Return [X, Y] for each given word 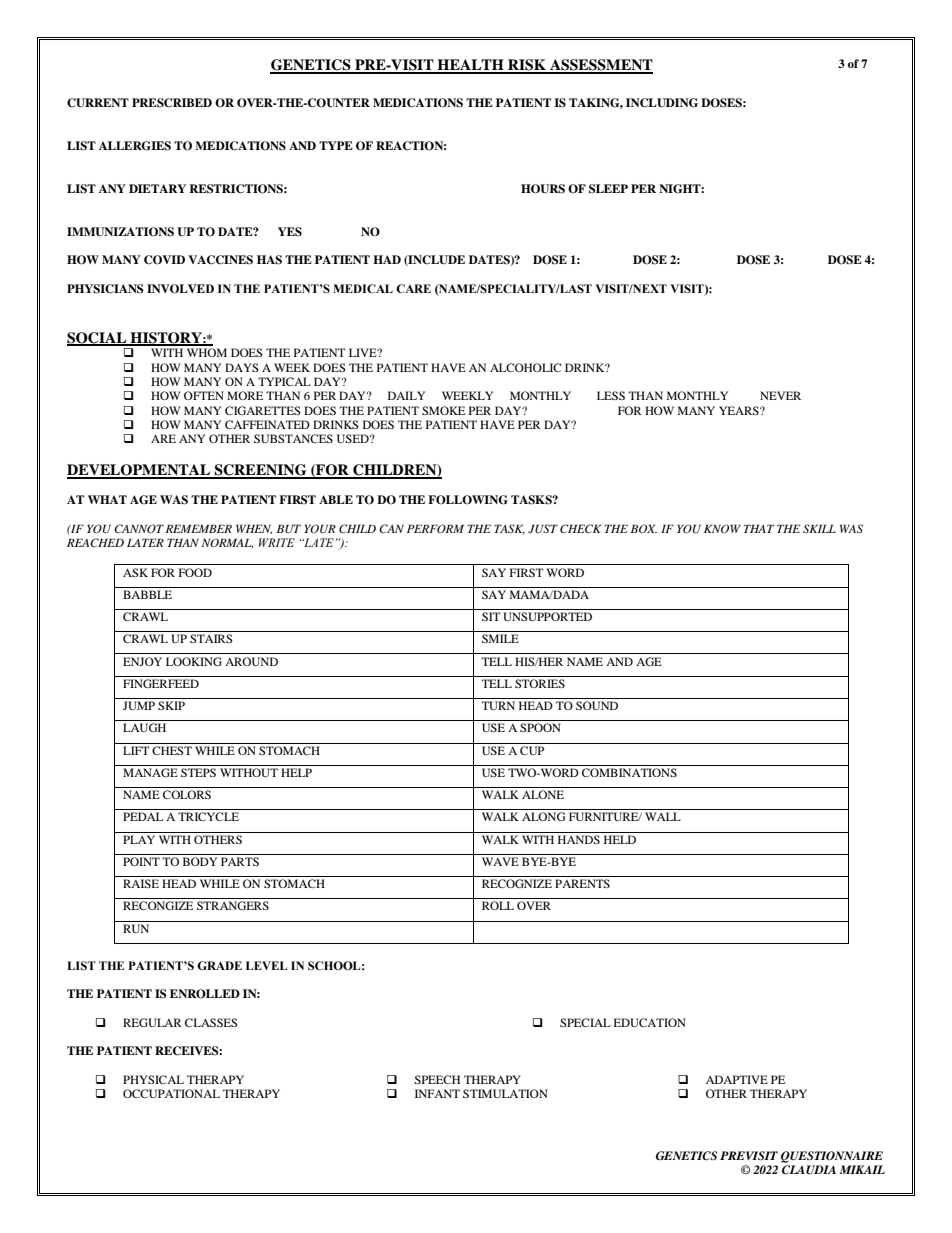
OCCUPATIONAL [171, 1093]
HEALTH [470, 66]
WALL [663, 816]
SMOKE [443, 410]
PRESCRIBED [172, 103]
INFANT [437, 1093]
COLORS [187, 794]
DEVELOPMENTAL [140, 471]
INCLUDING [662, 103]
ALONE [543, 794]
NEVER [780, 395]
